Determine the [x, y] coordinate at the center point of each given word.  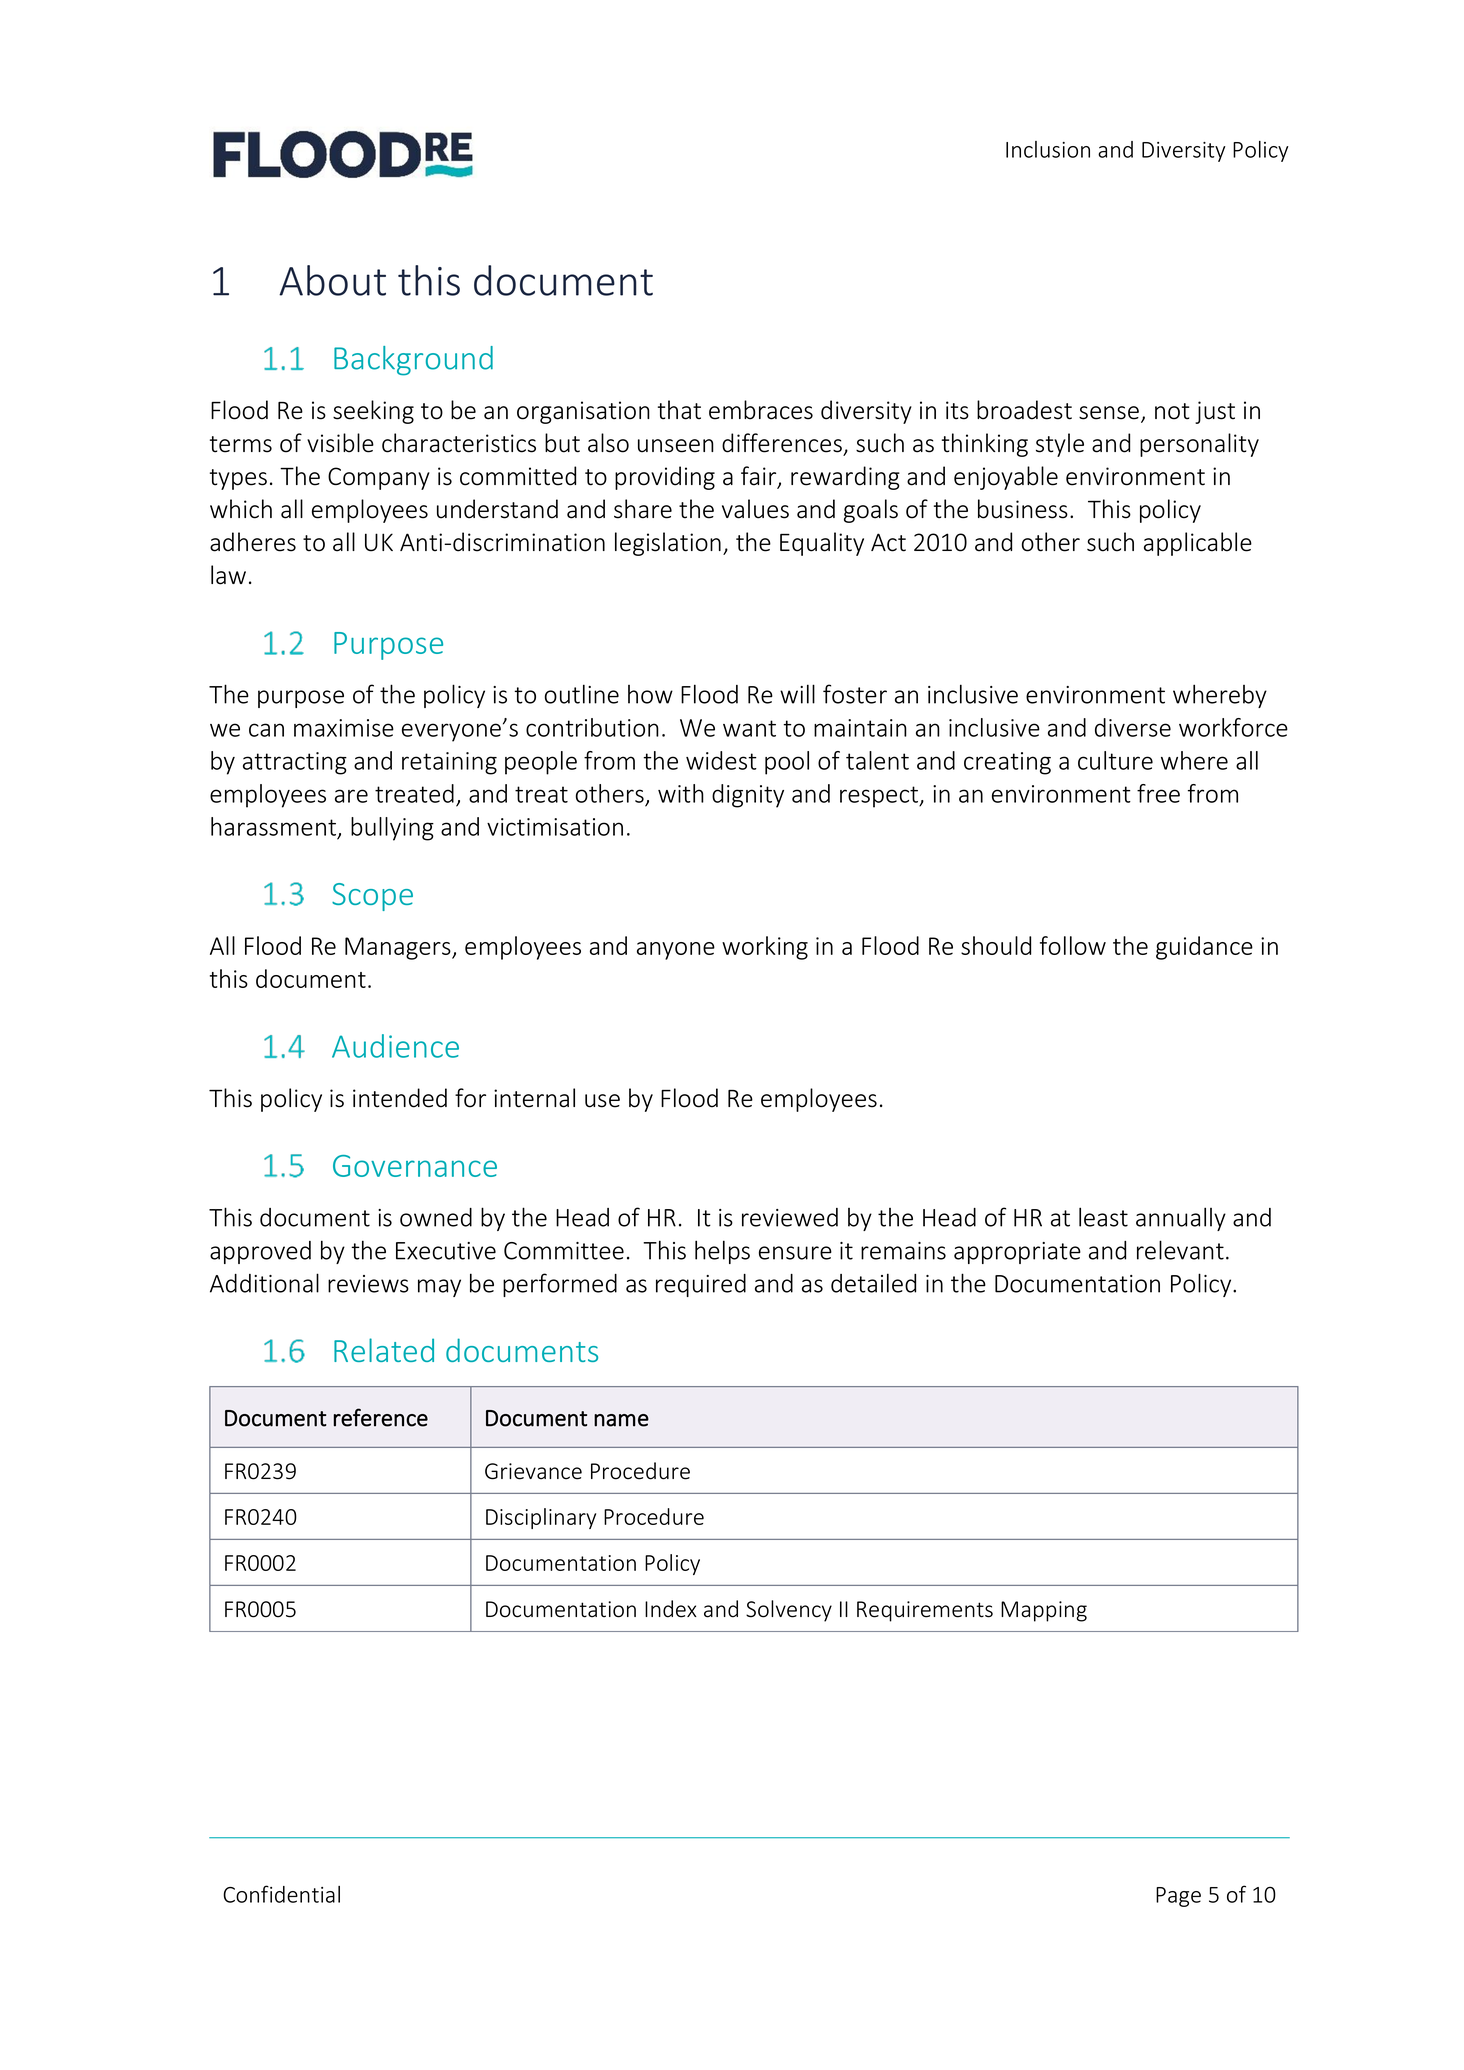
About [332, 280]
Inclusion [1048, 149]
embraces [761, 410]
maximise [344, 728]
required [701, 1285]
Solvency [789, 1611]
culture [1115, 760]
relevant [1180, 1250]
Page [1178, 1897]
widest [721, 760]
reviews [368, 1284]
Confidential [281, 1894]
